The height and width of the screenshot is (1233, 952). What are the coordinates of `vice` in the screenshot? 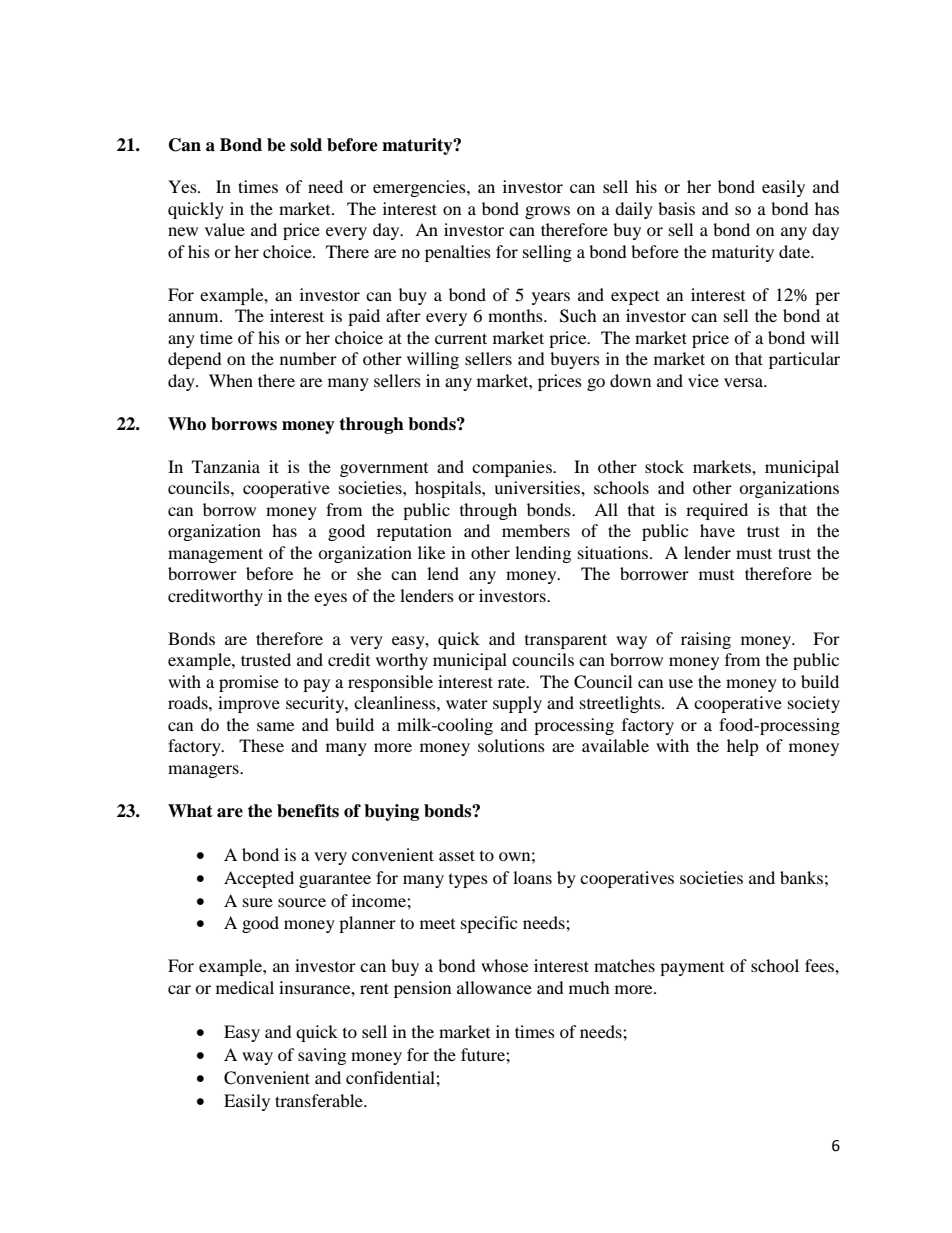 It's located at (703, 380).
